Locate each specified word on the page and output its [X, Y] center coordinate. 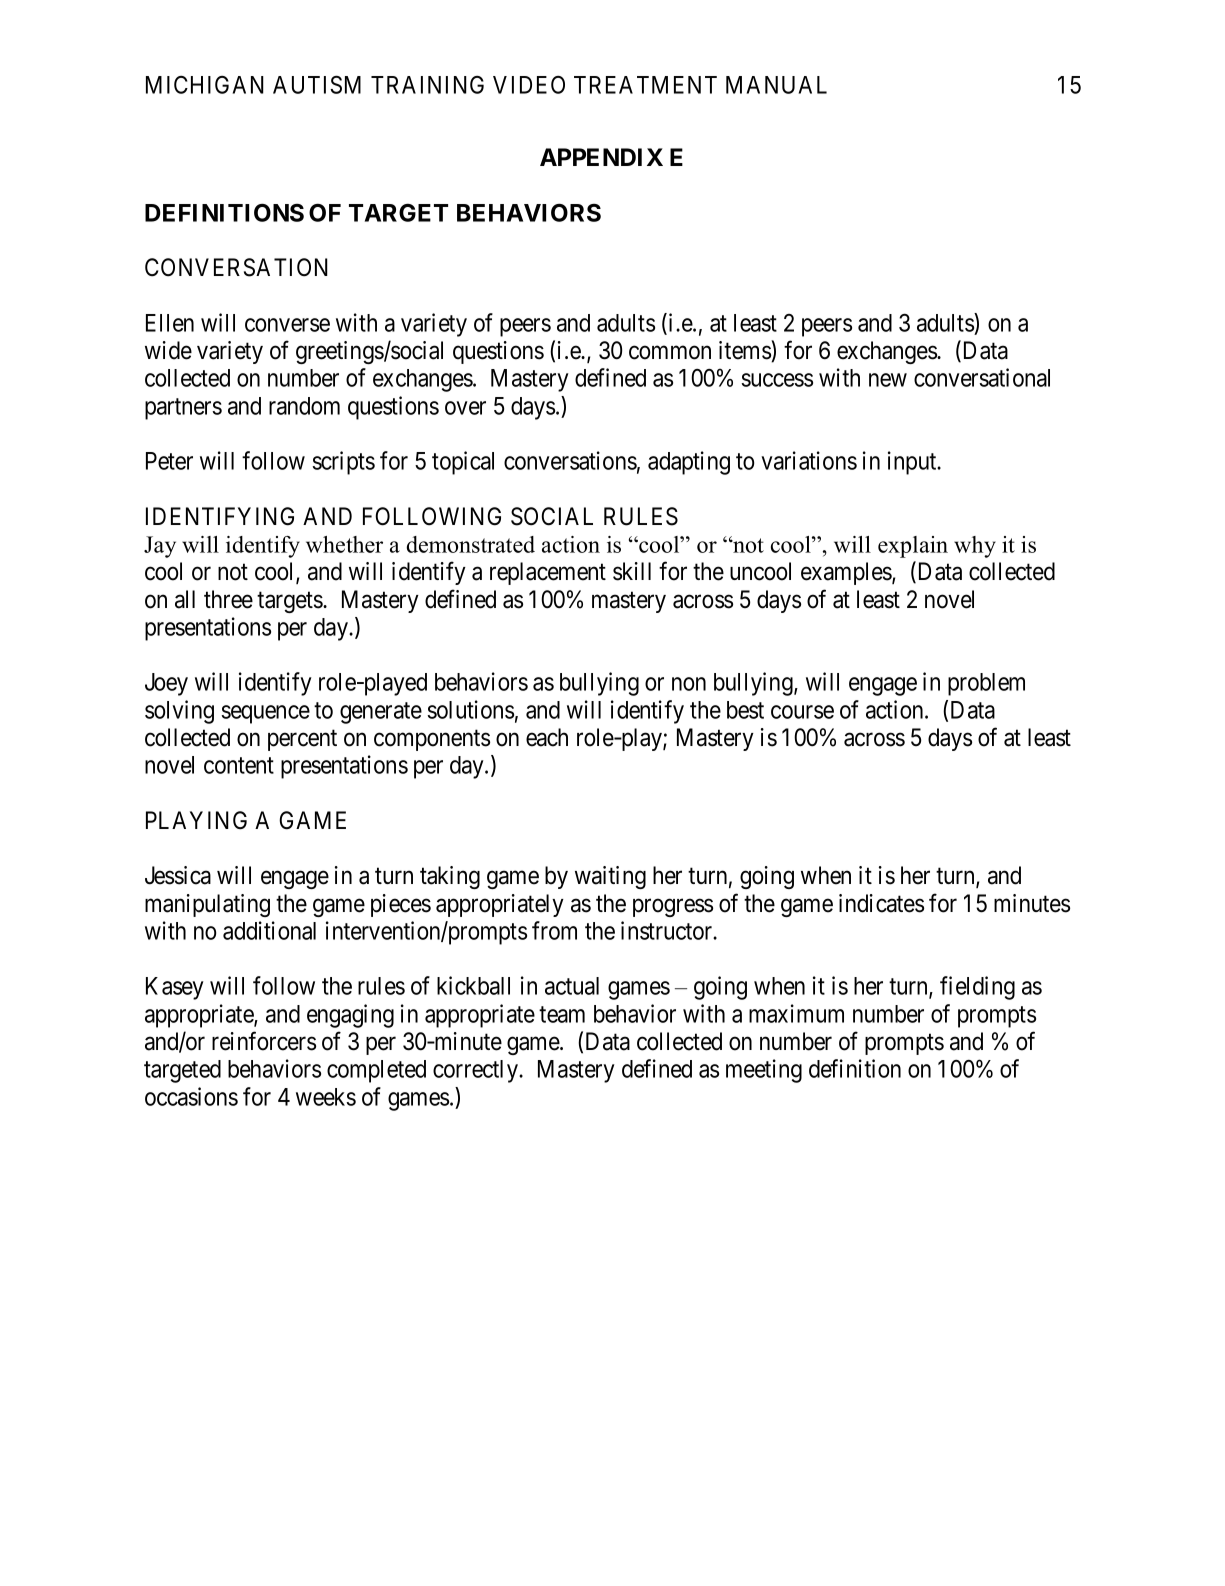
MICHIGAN [205, 85]
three [228, 599]
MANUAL [776, 85]
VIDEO [529, 85]
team [562, 1014]
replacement [548, 573]
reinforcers [264, 1041]
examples [847, 573]
